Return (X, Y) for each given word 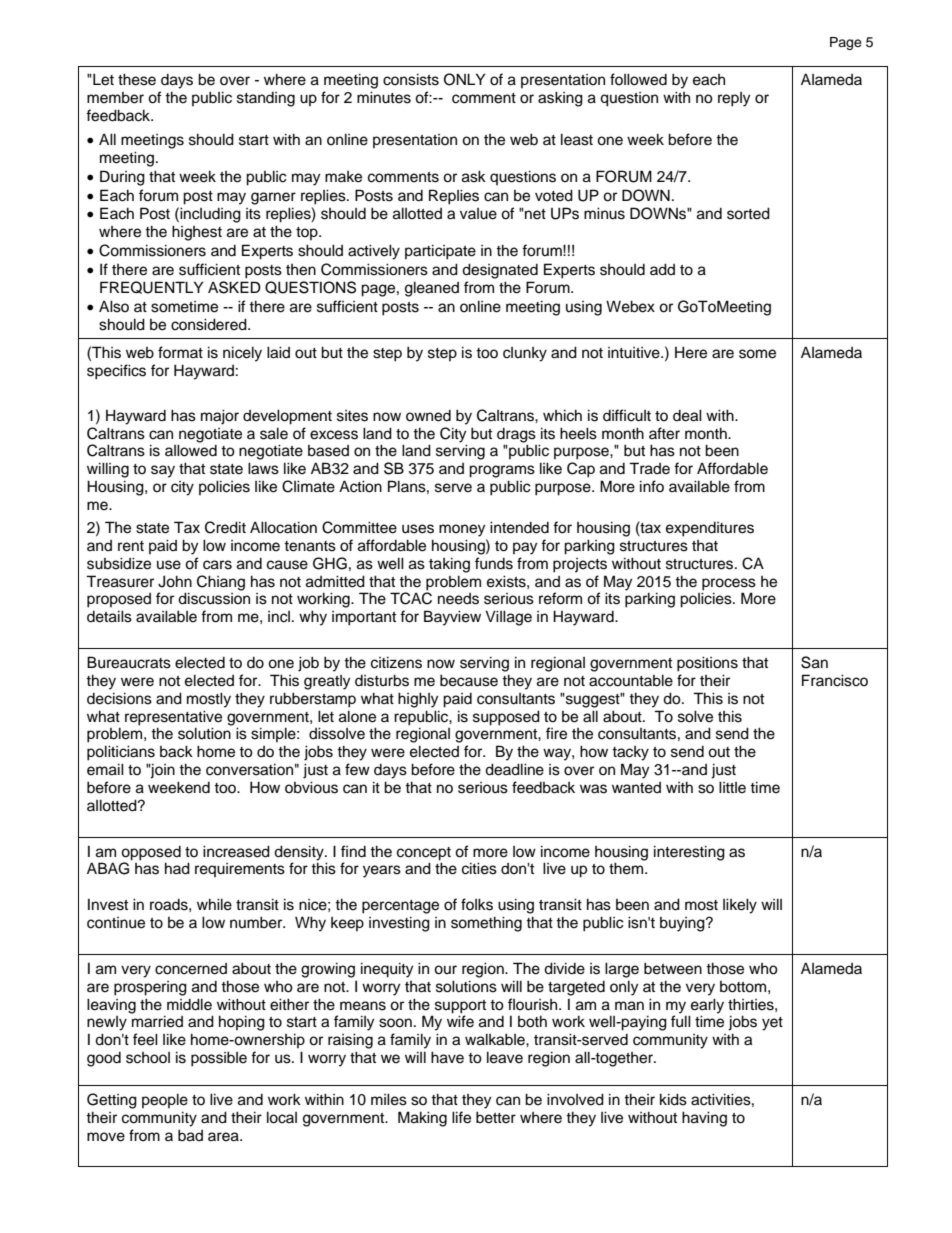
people (165, 1100)
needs (458, 599)
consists (411, 79)
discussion (214, 598)
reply (734, 99)
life (461, 1117)
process (729, 584)
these (137, 79)
